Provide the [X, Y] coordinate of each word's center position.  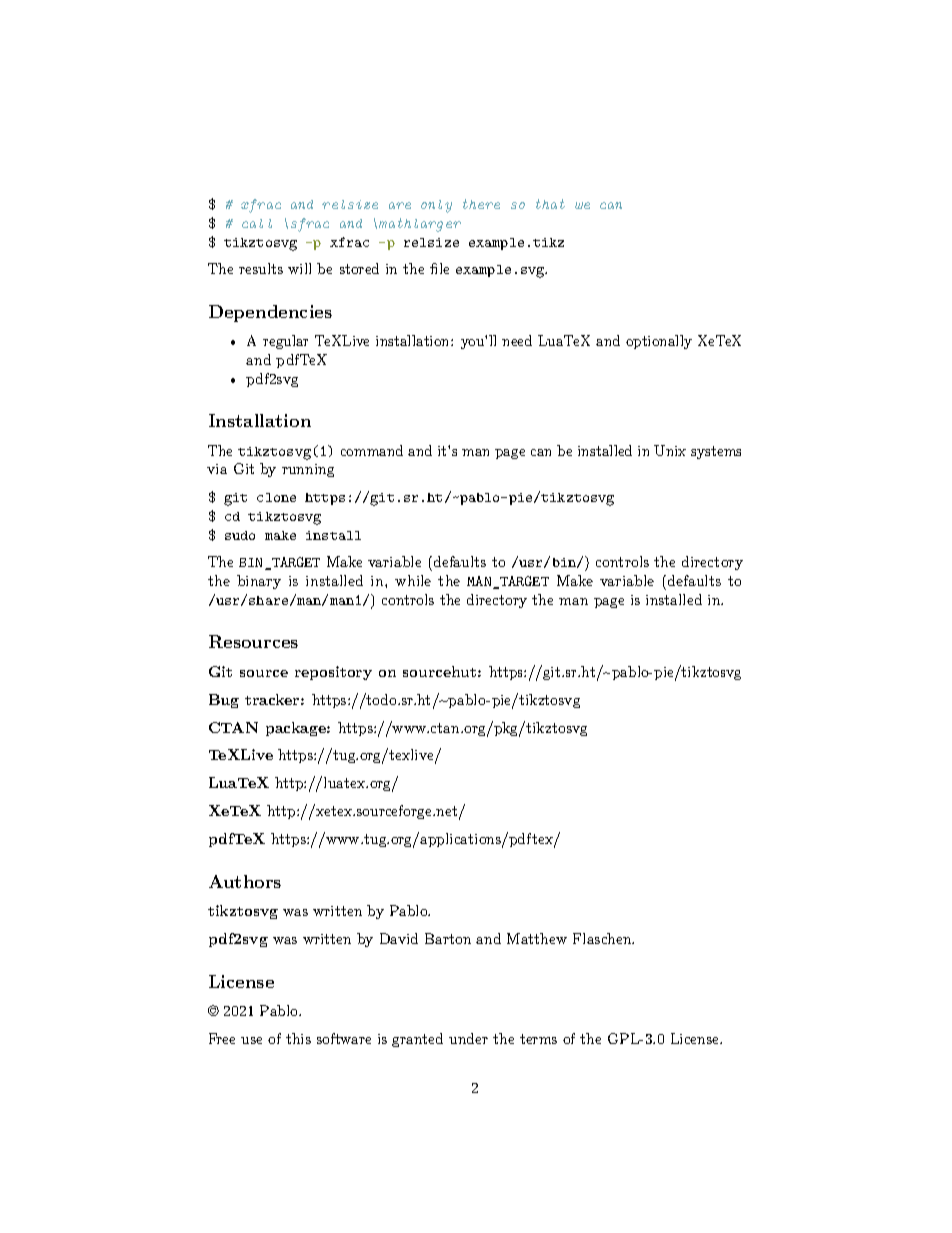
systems [716, 452]
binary [259, 582]
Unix [670, 450]
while [413, 580]
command [372, 450]
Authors [245, 881]
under [468, 1038]
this [298, 1038]
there [481, 204]
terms [538, 1039]
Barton [448, 938]
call [257, 223]
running [308, 470]
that [550, 204]
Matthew [537, 938]
